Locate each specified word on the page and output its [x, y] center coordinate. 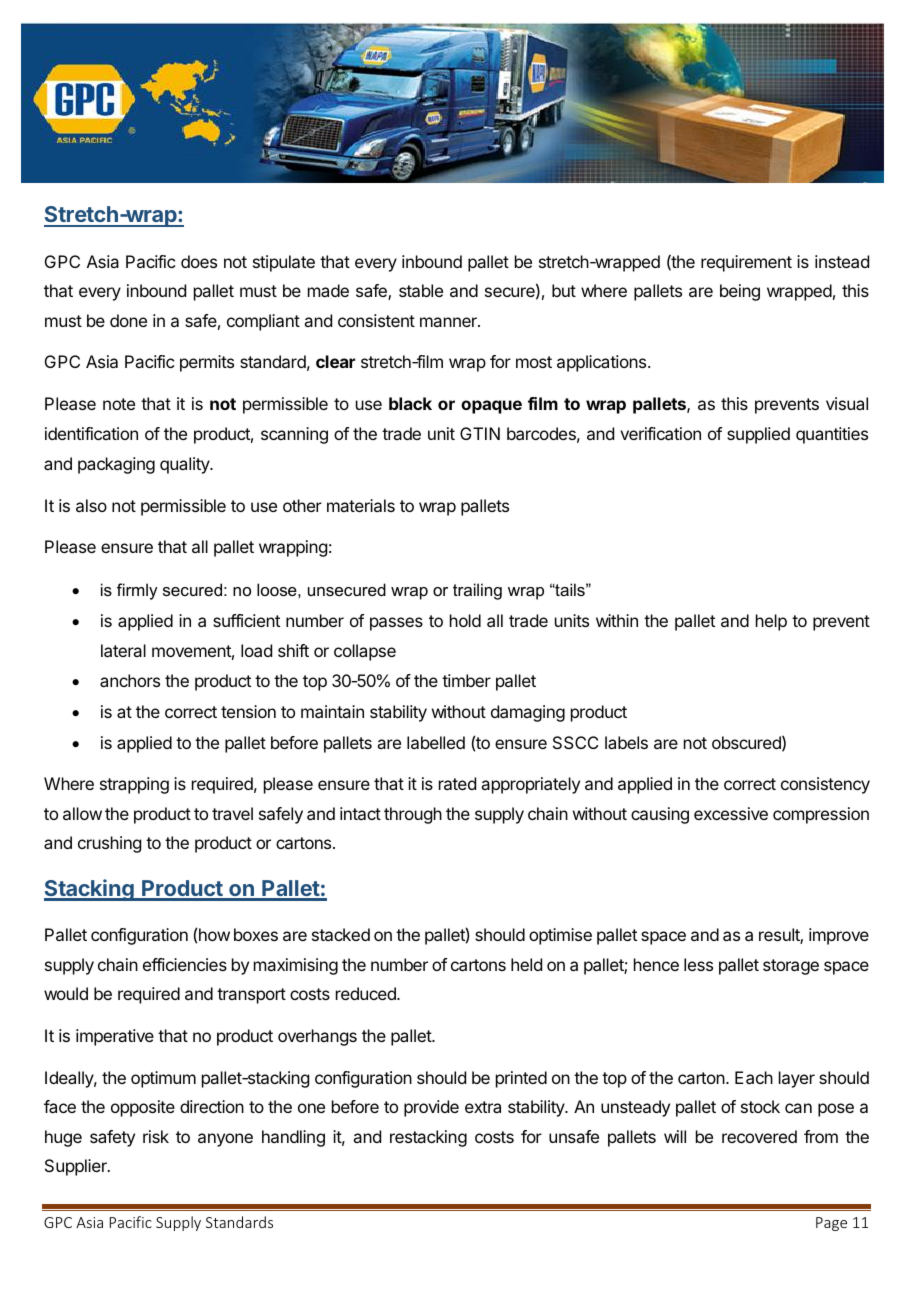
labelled [436, 742]
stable [421, 290]
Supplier [77, 1167]
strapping [134, 785]
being [740, 292]
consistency [825, 785]
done [128, 320]
